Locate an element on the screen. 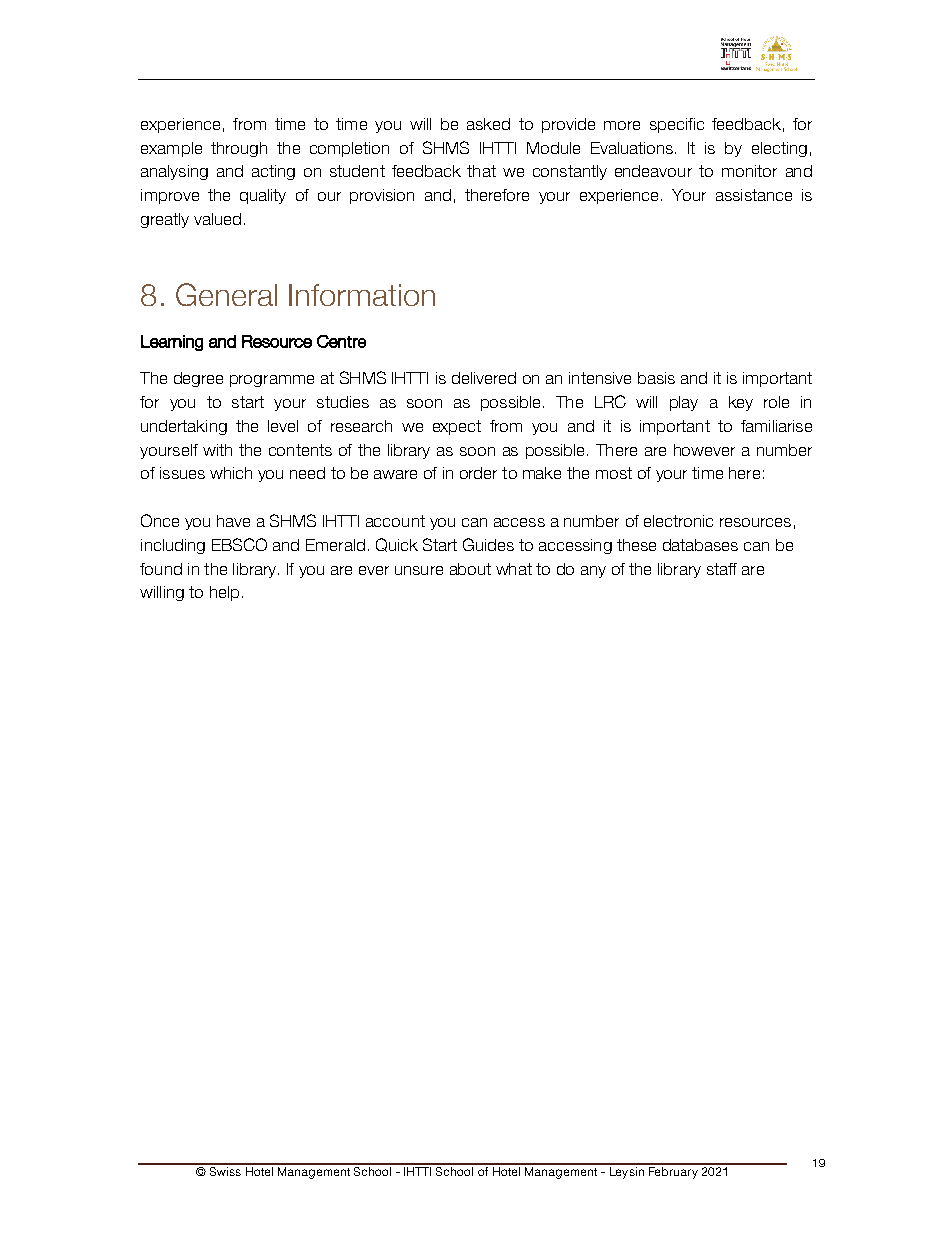 The image size is (952, 1233). Swiss is located at coordinates (225, 1170).
